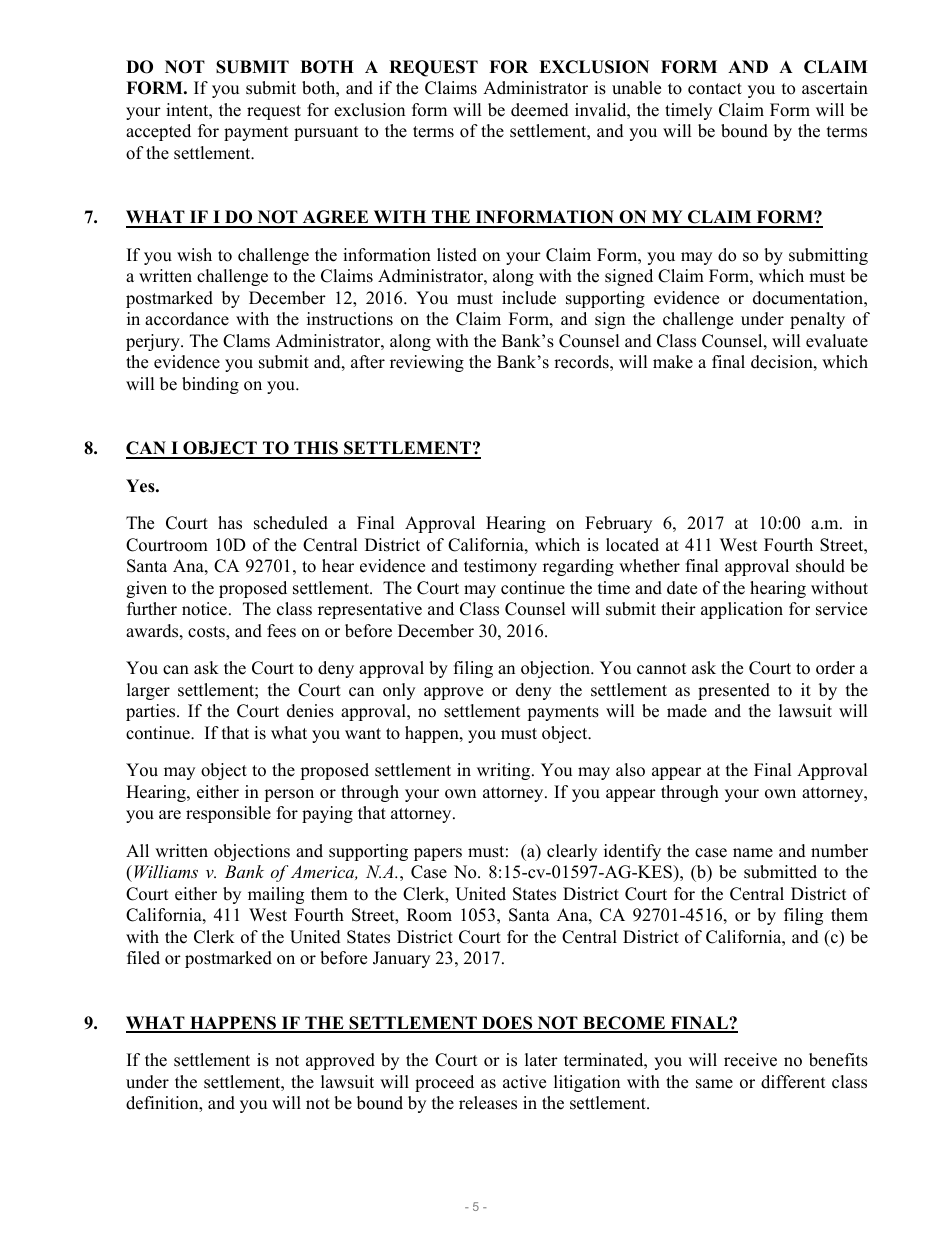 Image resolution: width=952 pixels, height=1233 pixels. I want to click on filed, so click(143, 958).
